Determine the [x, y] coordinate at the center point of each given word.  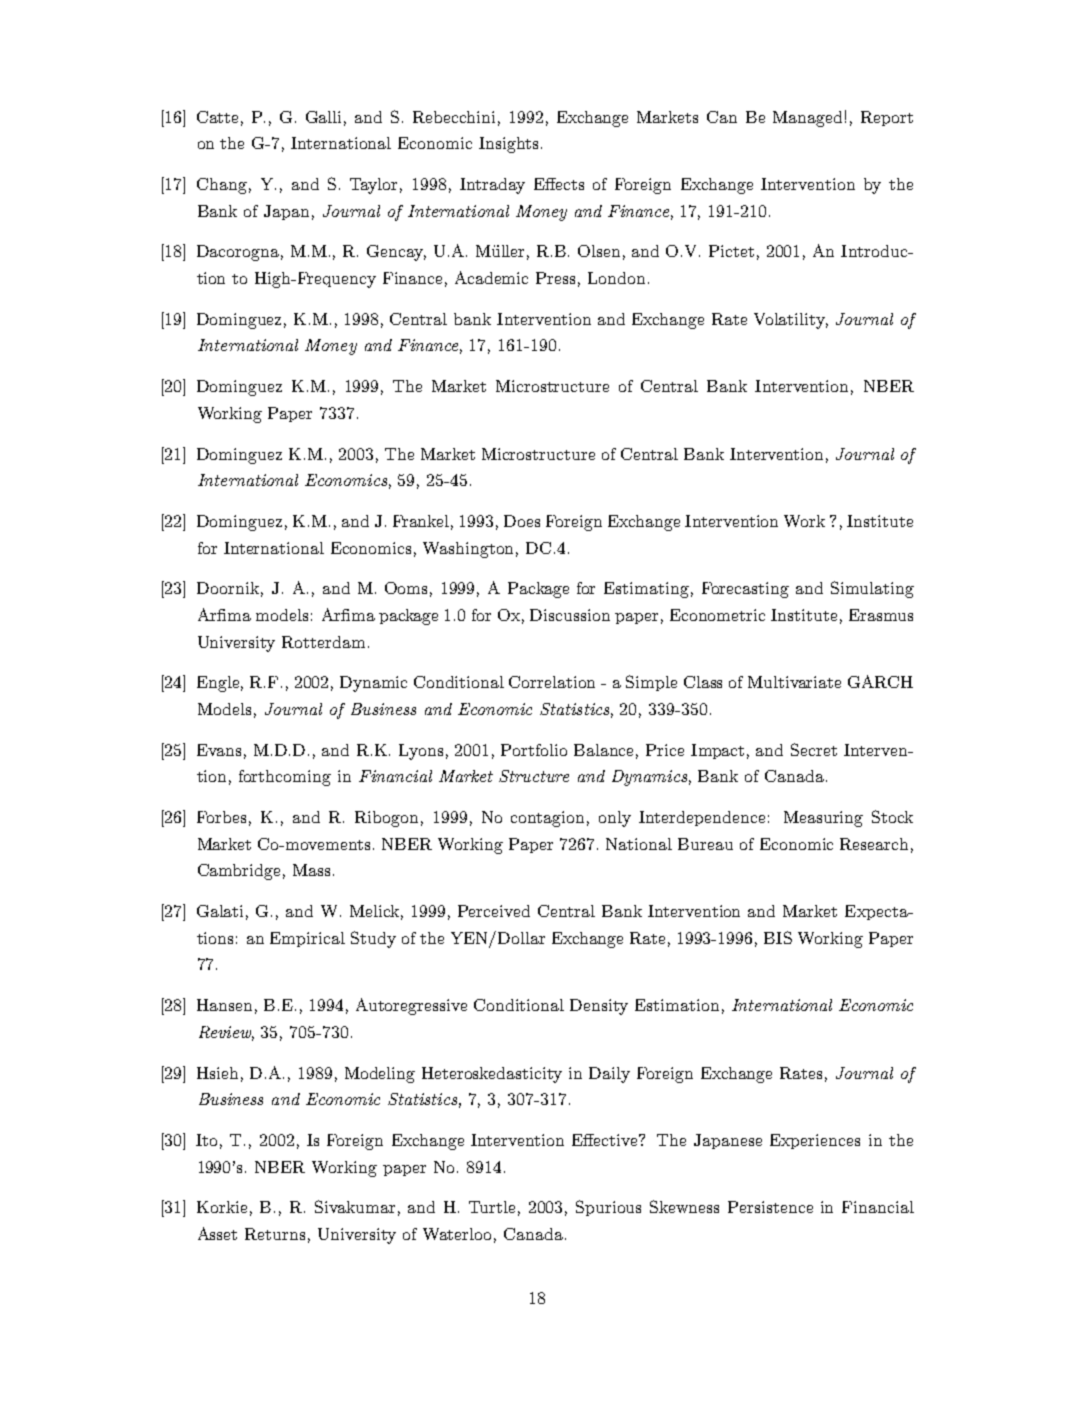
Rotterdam [323, 642]
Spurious [608, 1208]
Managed [807, 119]
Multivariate [794, 682]
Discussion [570, 615]
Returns [275, 1234]
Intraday [492, 186]
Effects [559, 184]
